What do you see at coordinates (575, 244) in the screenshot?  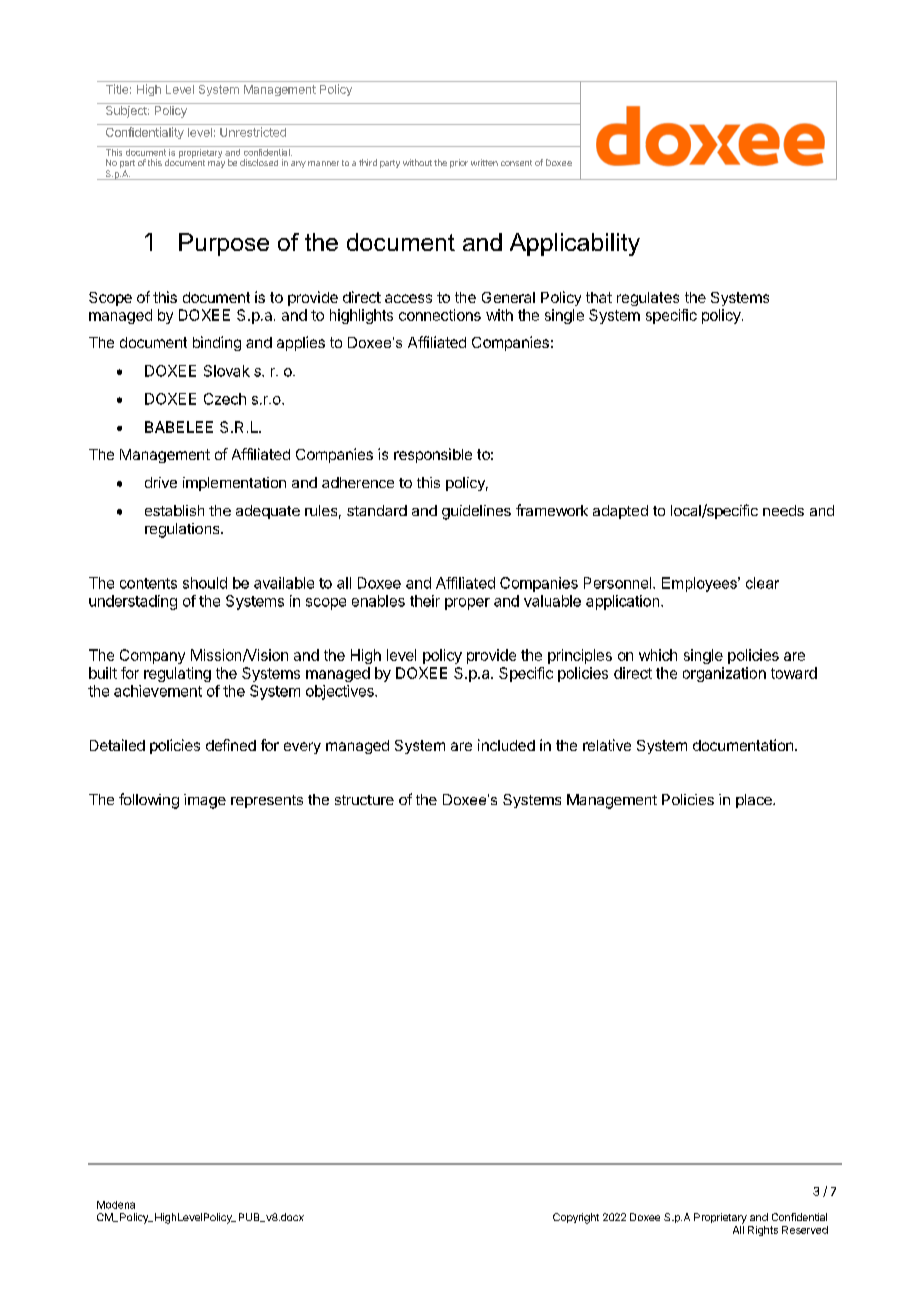 I see `Applicability` at bounding box center [575, 244].
